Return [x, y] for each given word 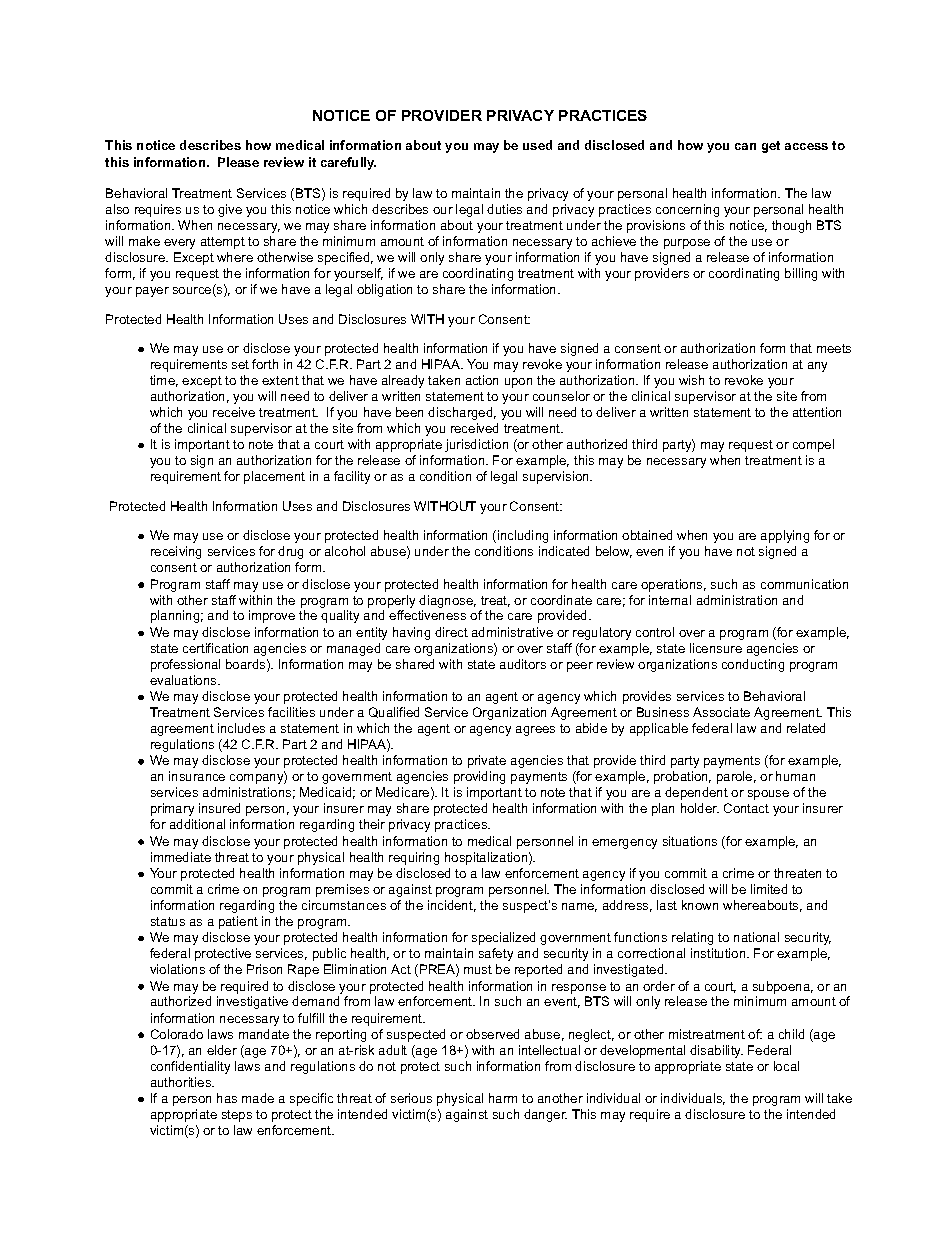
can [745, 146]
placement [274, 477]
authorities [182, 1082]
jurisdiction [476, 445]
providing [479, 777]
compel [813, 445]
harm [503, 1098]
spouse [768, 795]
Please [238, 162]
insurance [197, 776]
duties [504, 209]
